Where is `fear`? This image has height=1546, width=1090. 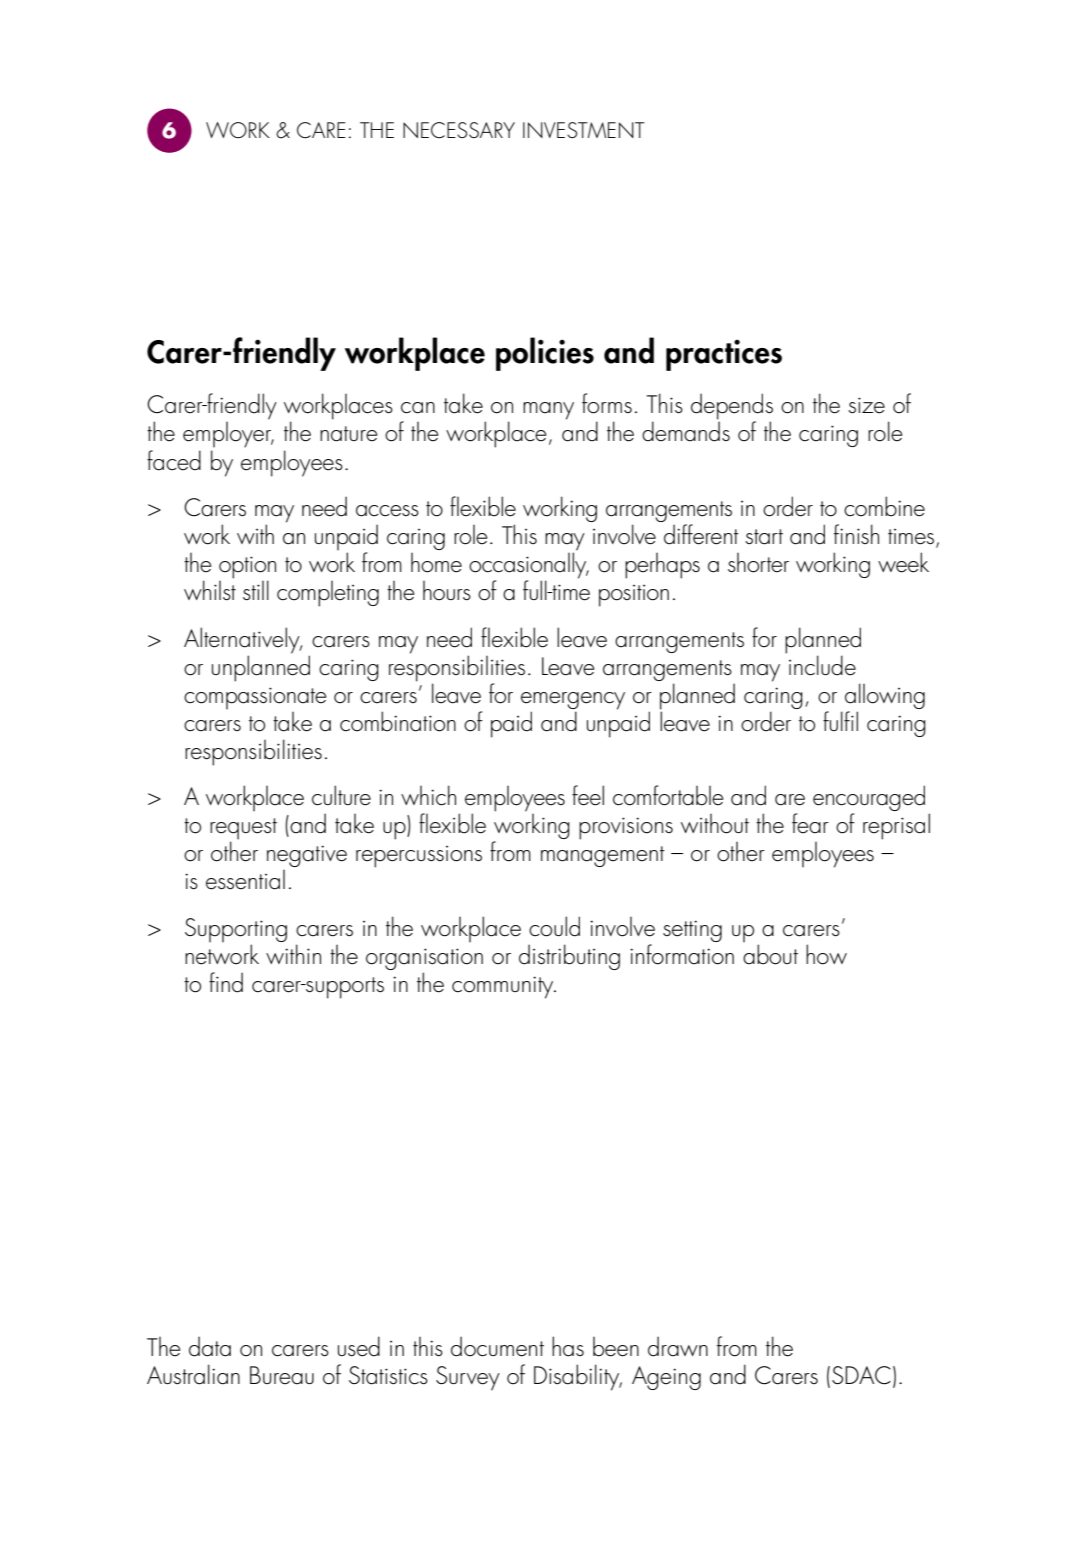 fear is located at coordinates (810, 823).
